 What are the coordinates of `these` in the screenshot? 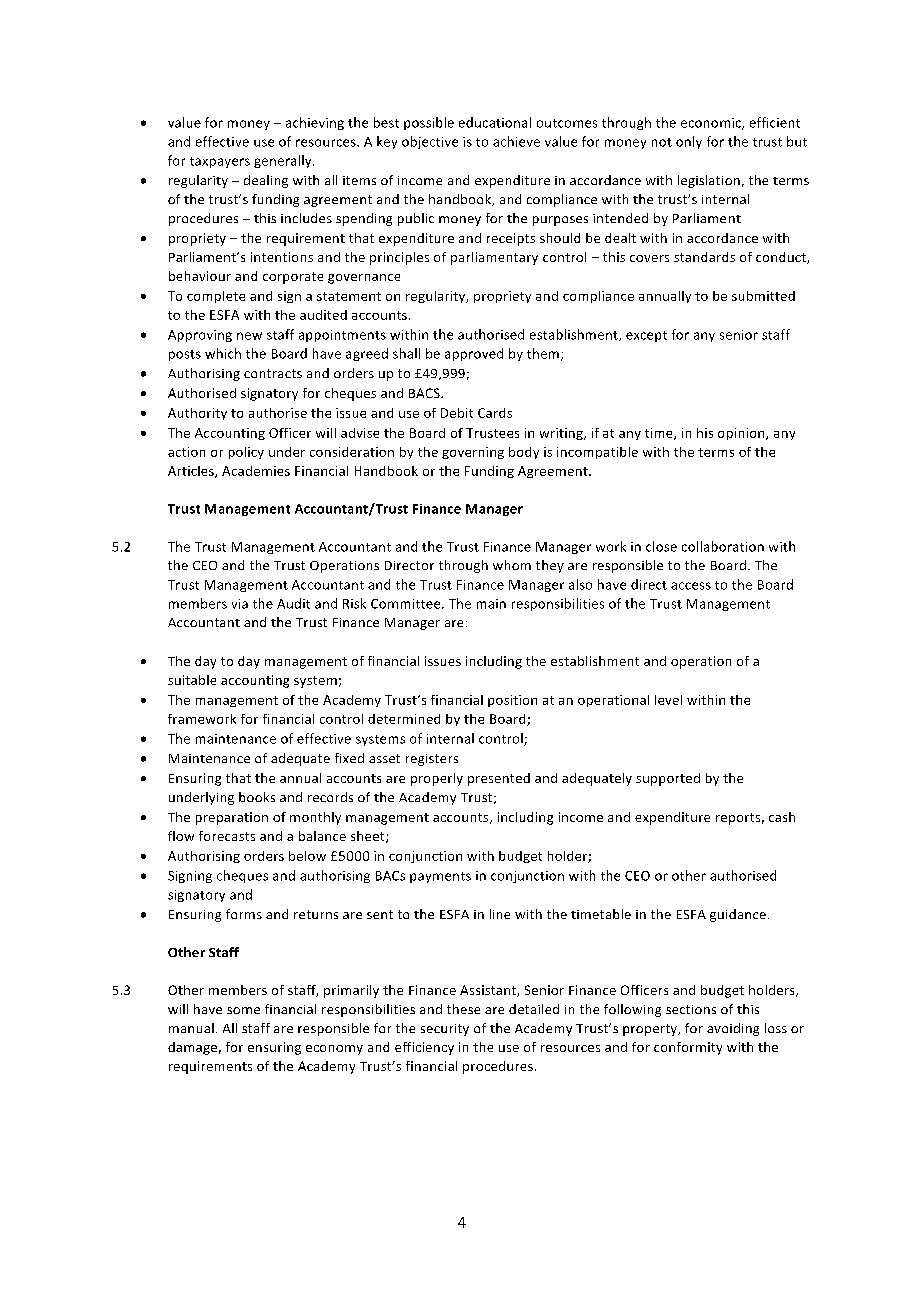 It's located at (463, 1009).
